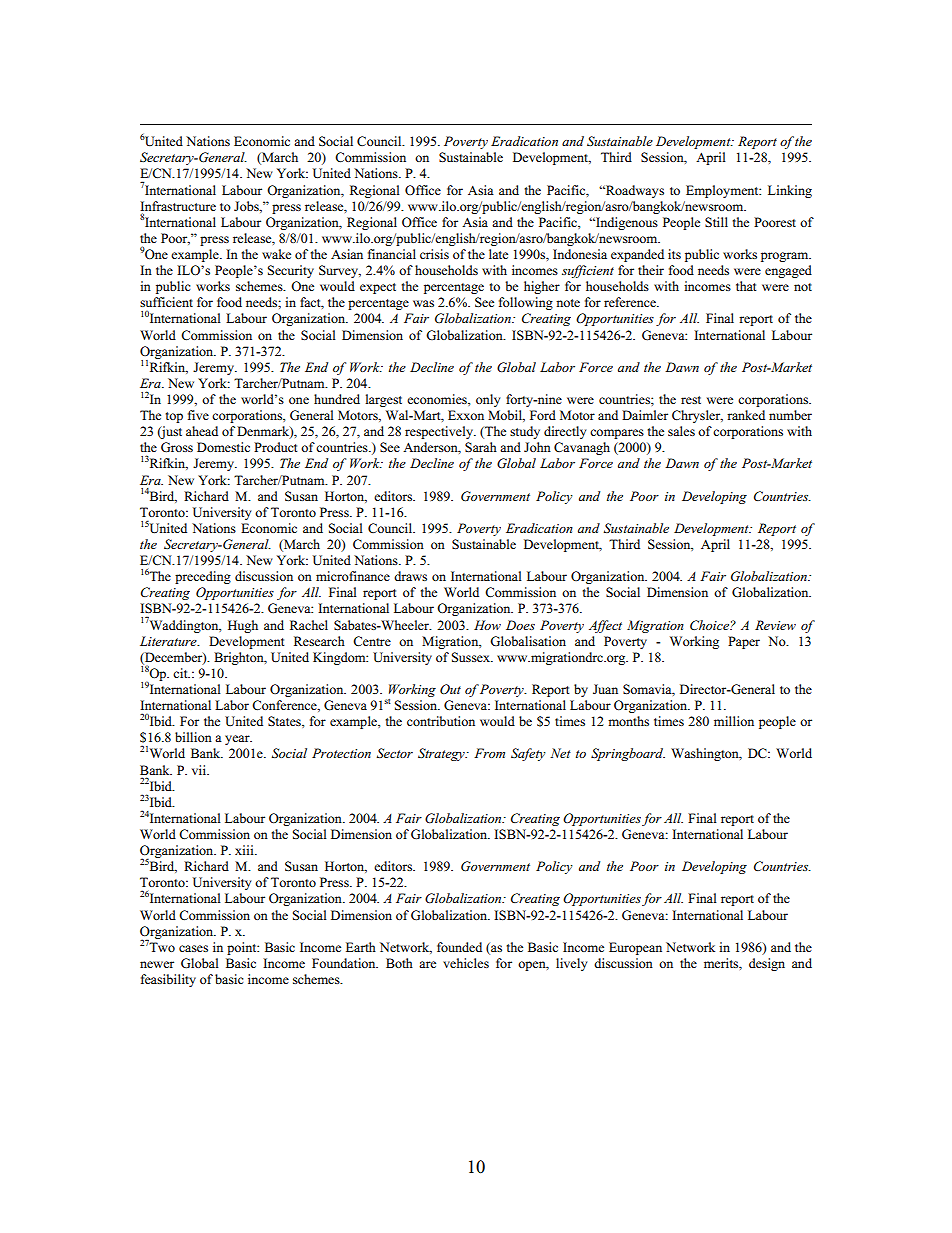 The width and height of the page is (952, 1233). What do you see at coordinates (716, 222) in the page?
I see `Still` at bounding box center [716, 222].
